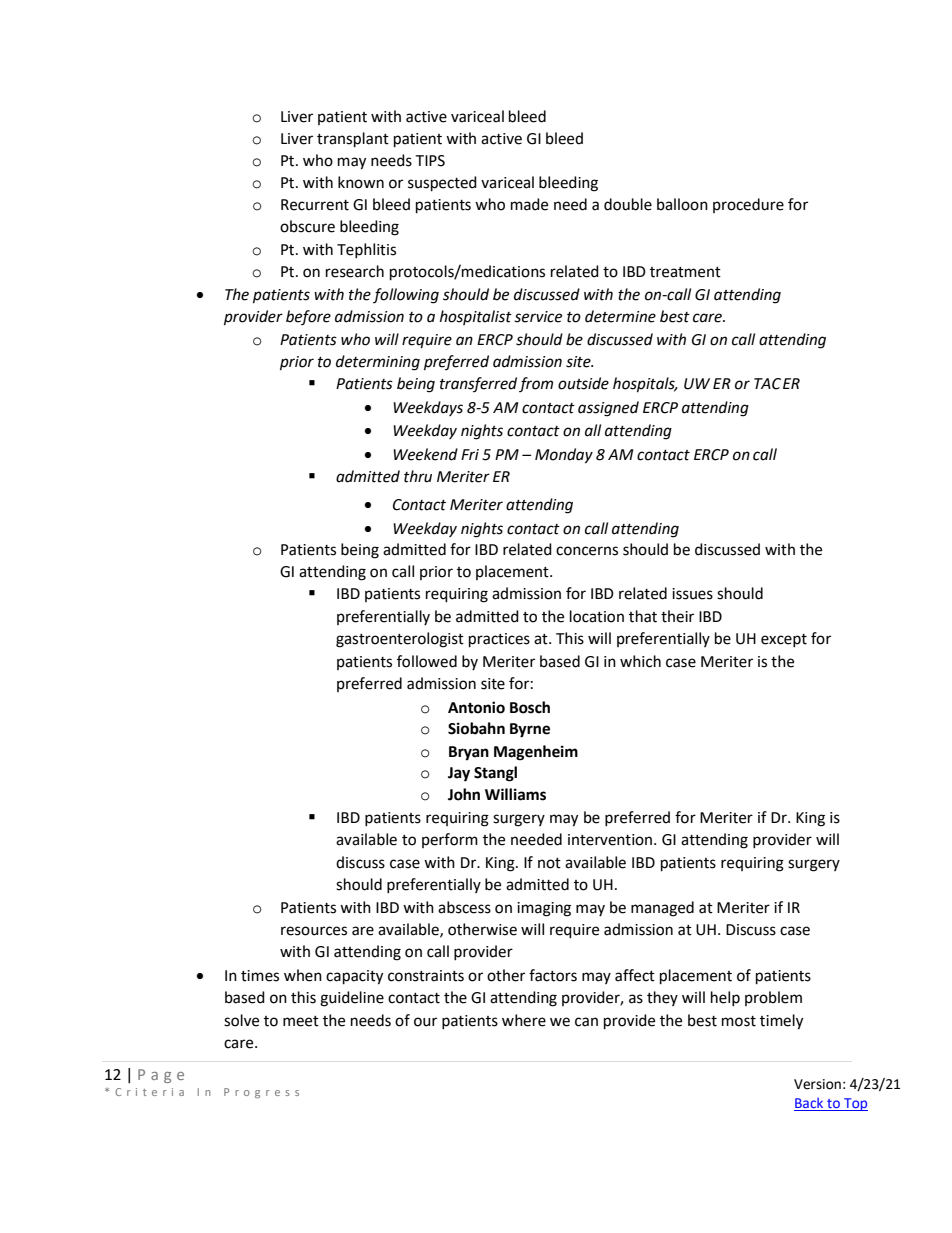 The width and height of the page is (952, 1233). I want to click on Recurrent, so click(315, 205).
